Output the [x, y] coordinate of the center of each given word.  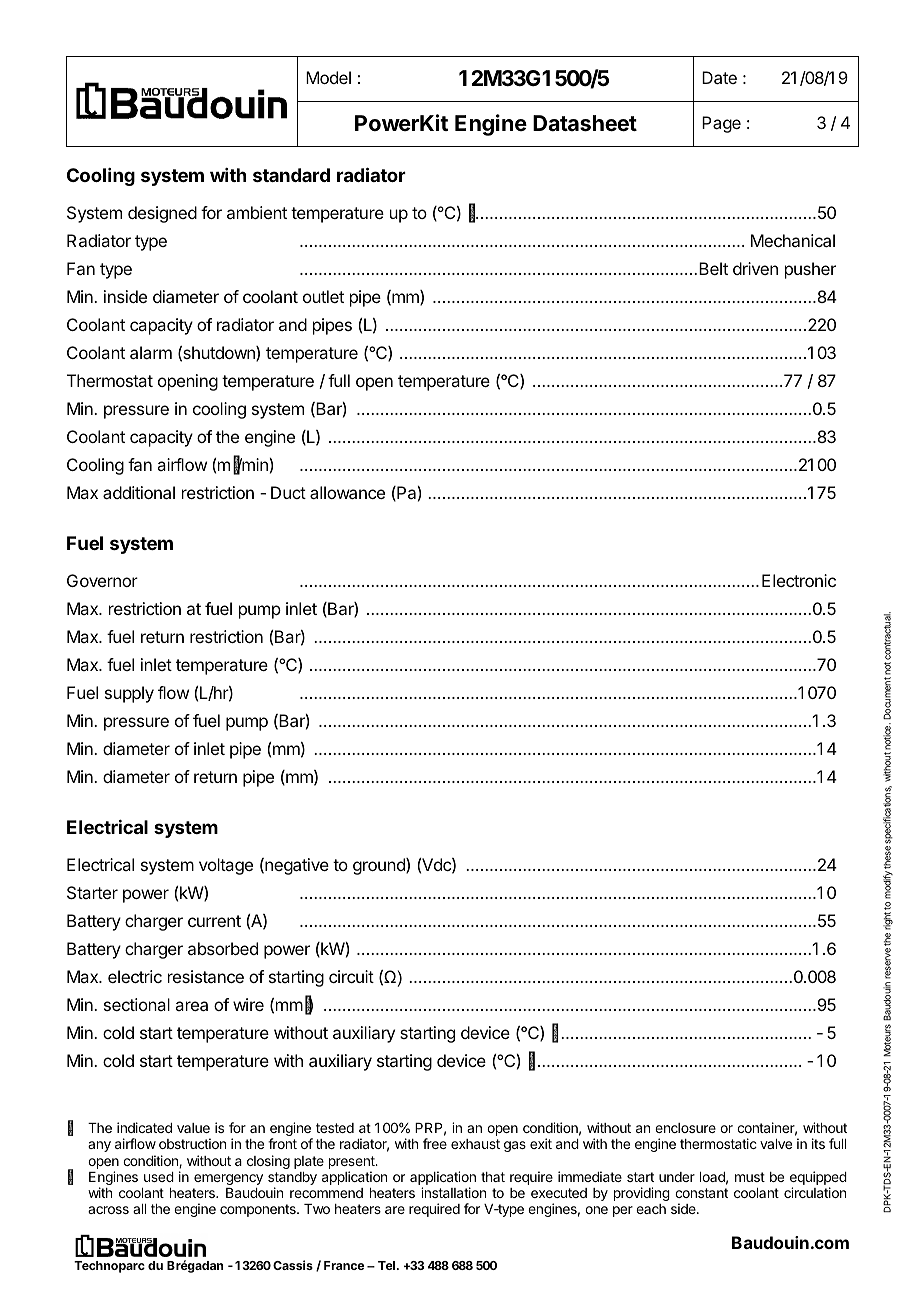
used [159, 1177]
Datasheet [585, 123]
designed [162, 214]
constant [701, 1193]
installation [453, 1192]
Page [721, 124]
